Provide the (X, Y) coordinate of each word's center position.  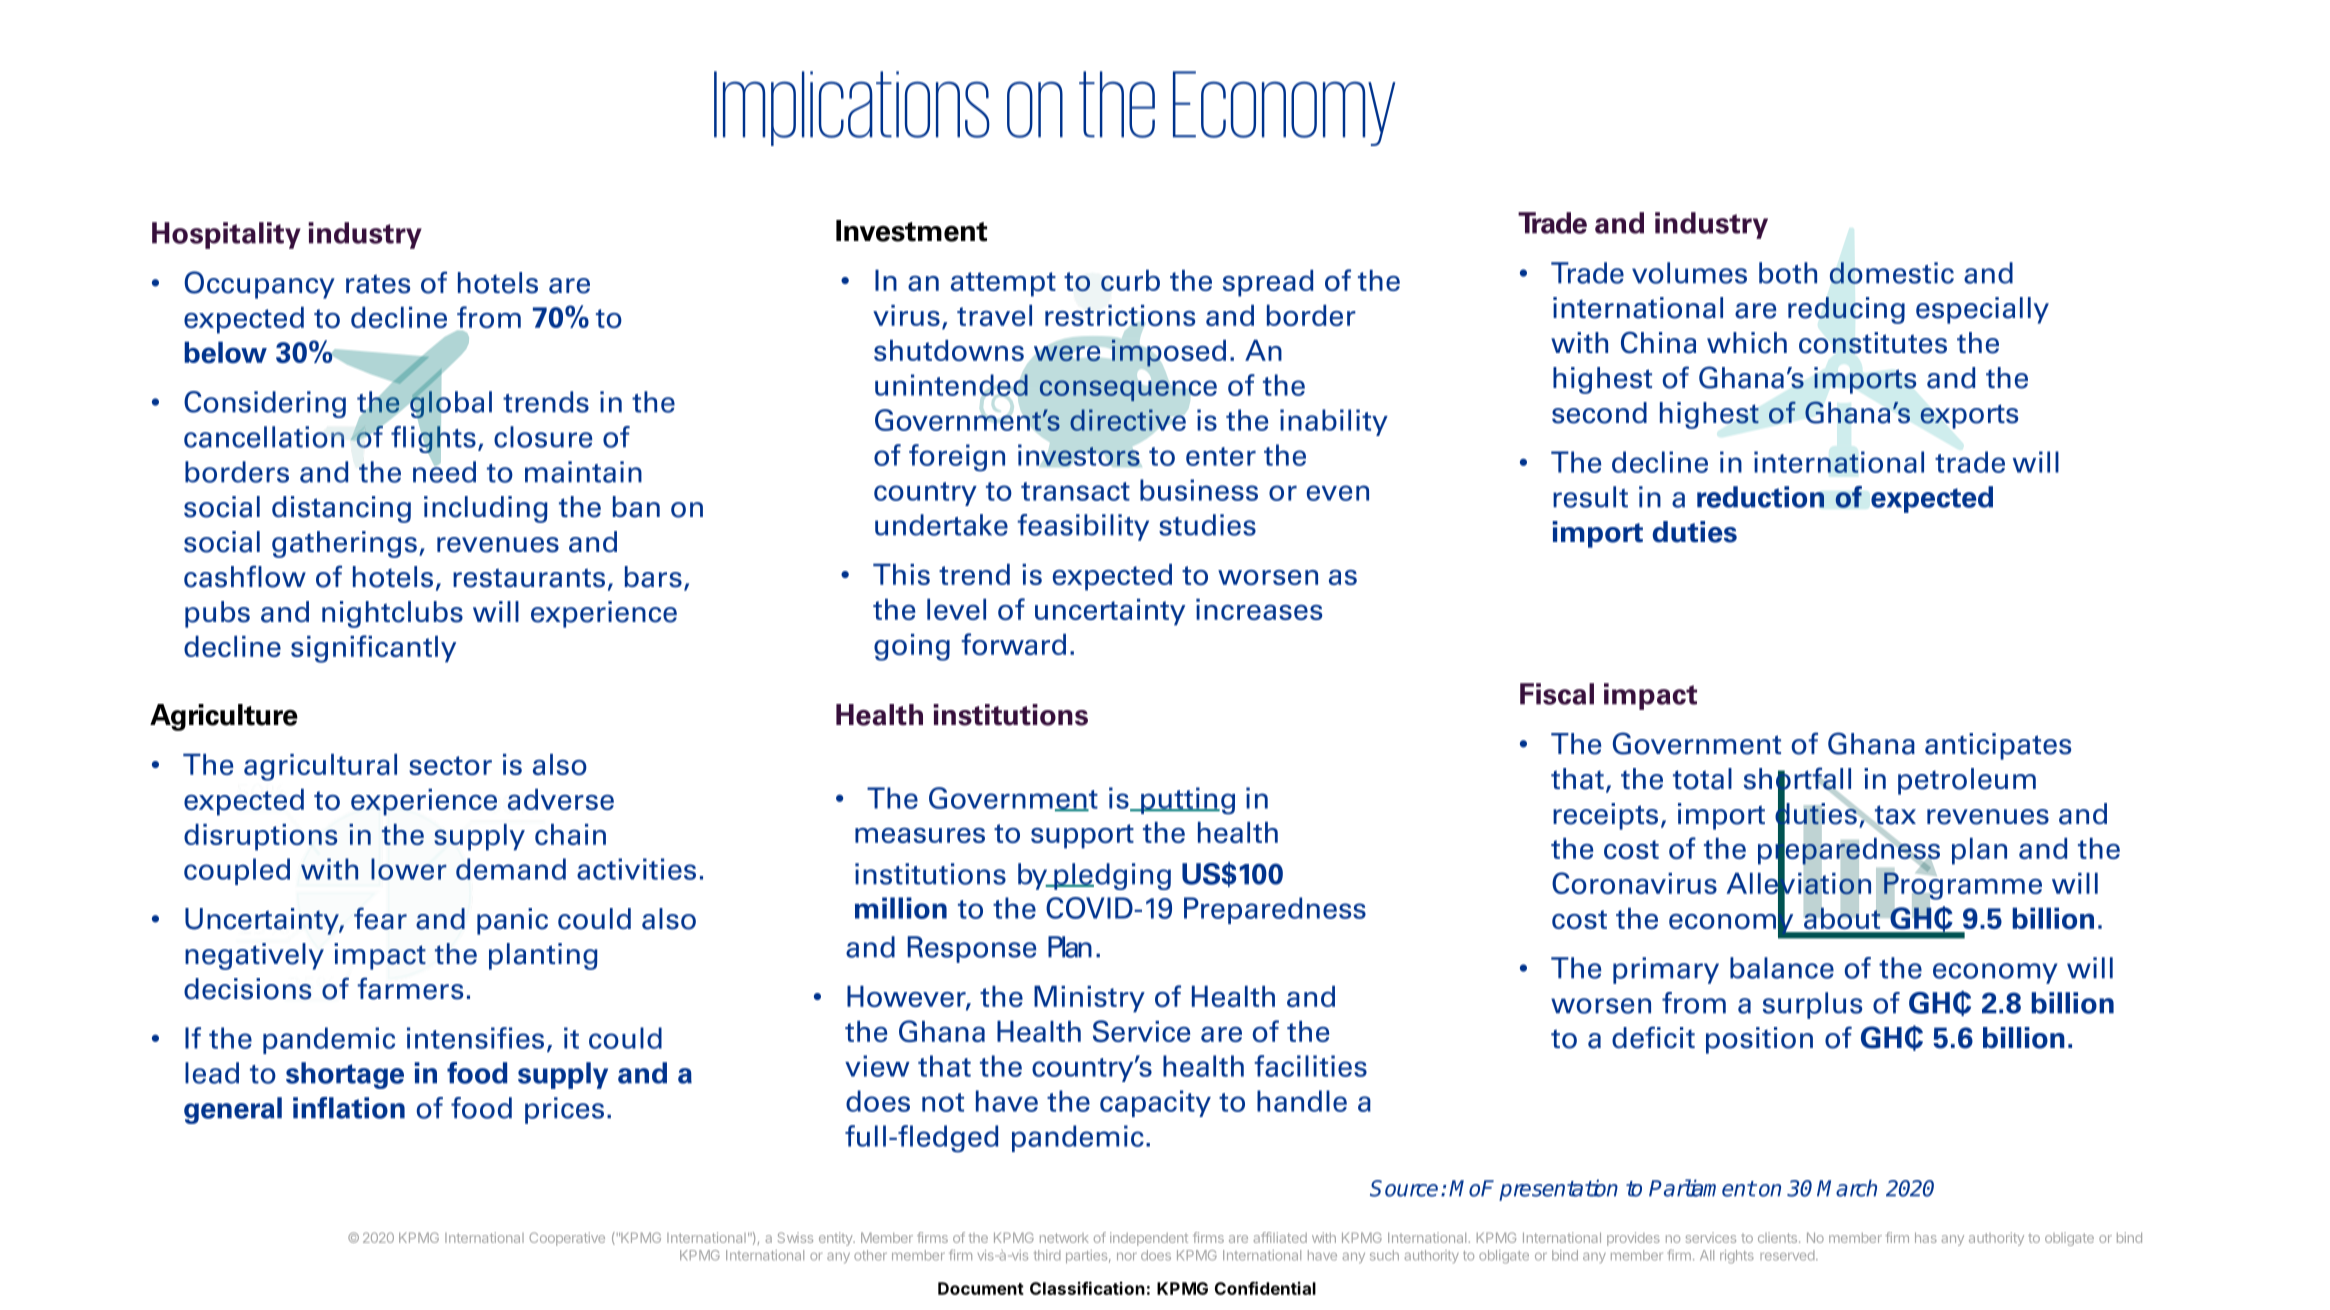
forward (1013, 644)
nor (1127, 1257)
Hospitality (226, 235)
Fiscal (1557, 694)
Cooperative (567, 1239)
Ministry (1089, 999)
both (1788, 273)
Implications (852, 108)
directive (1128, 420)
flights (433, 439)
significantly (373, 649)
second (1599, 413)
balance (1782, 968)
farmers (410, 988)
